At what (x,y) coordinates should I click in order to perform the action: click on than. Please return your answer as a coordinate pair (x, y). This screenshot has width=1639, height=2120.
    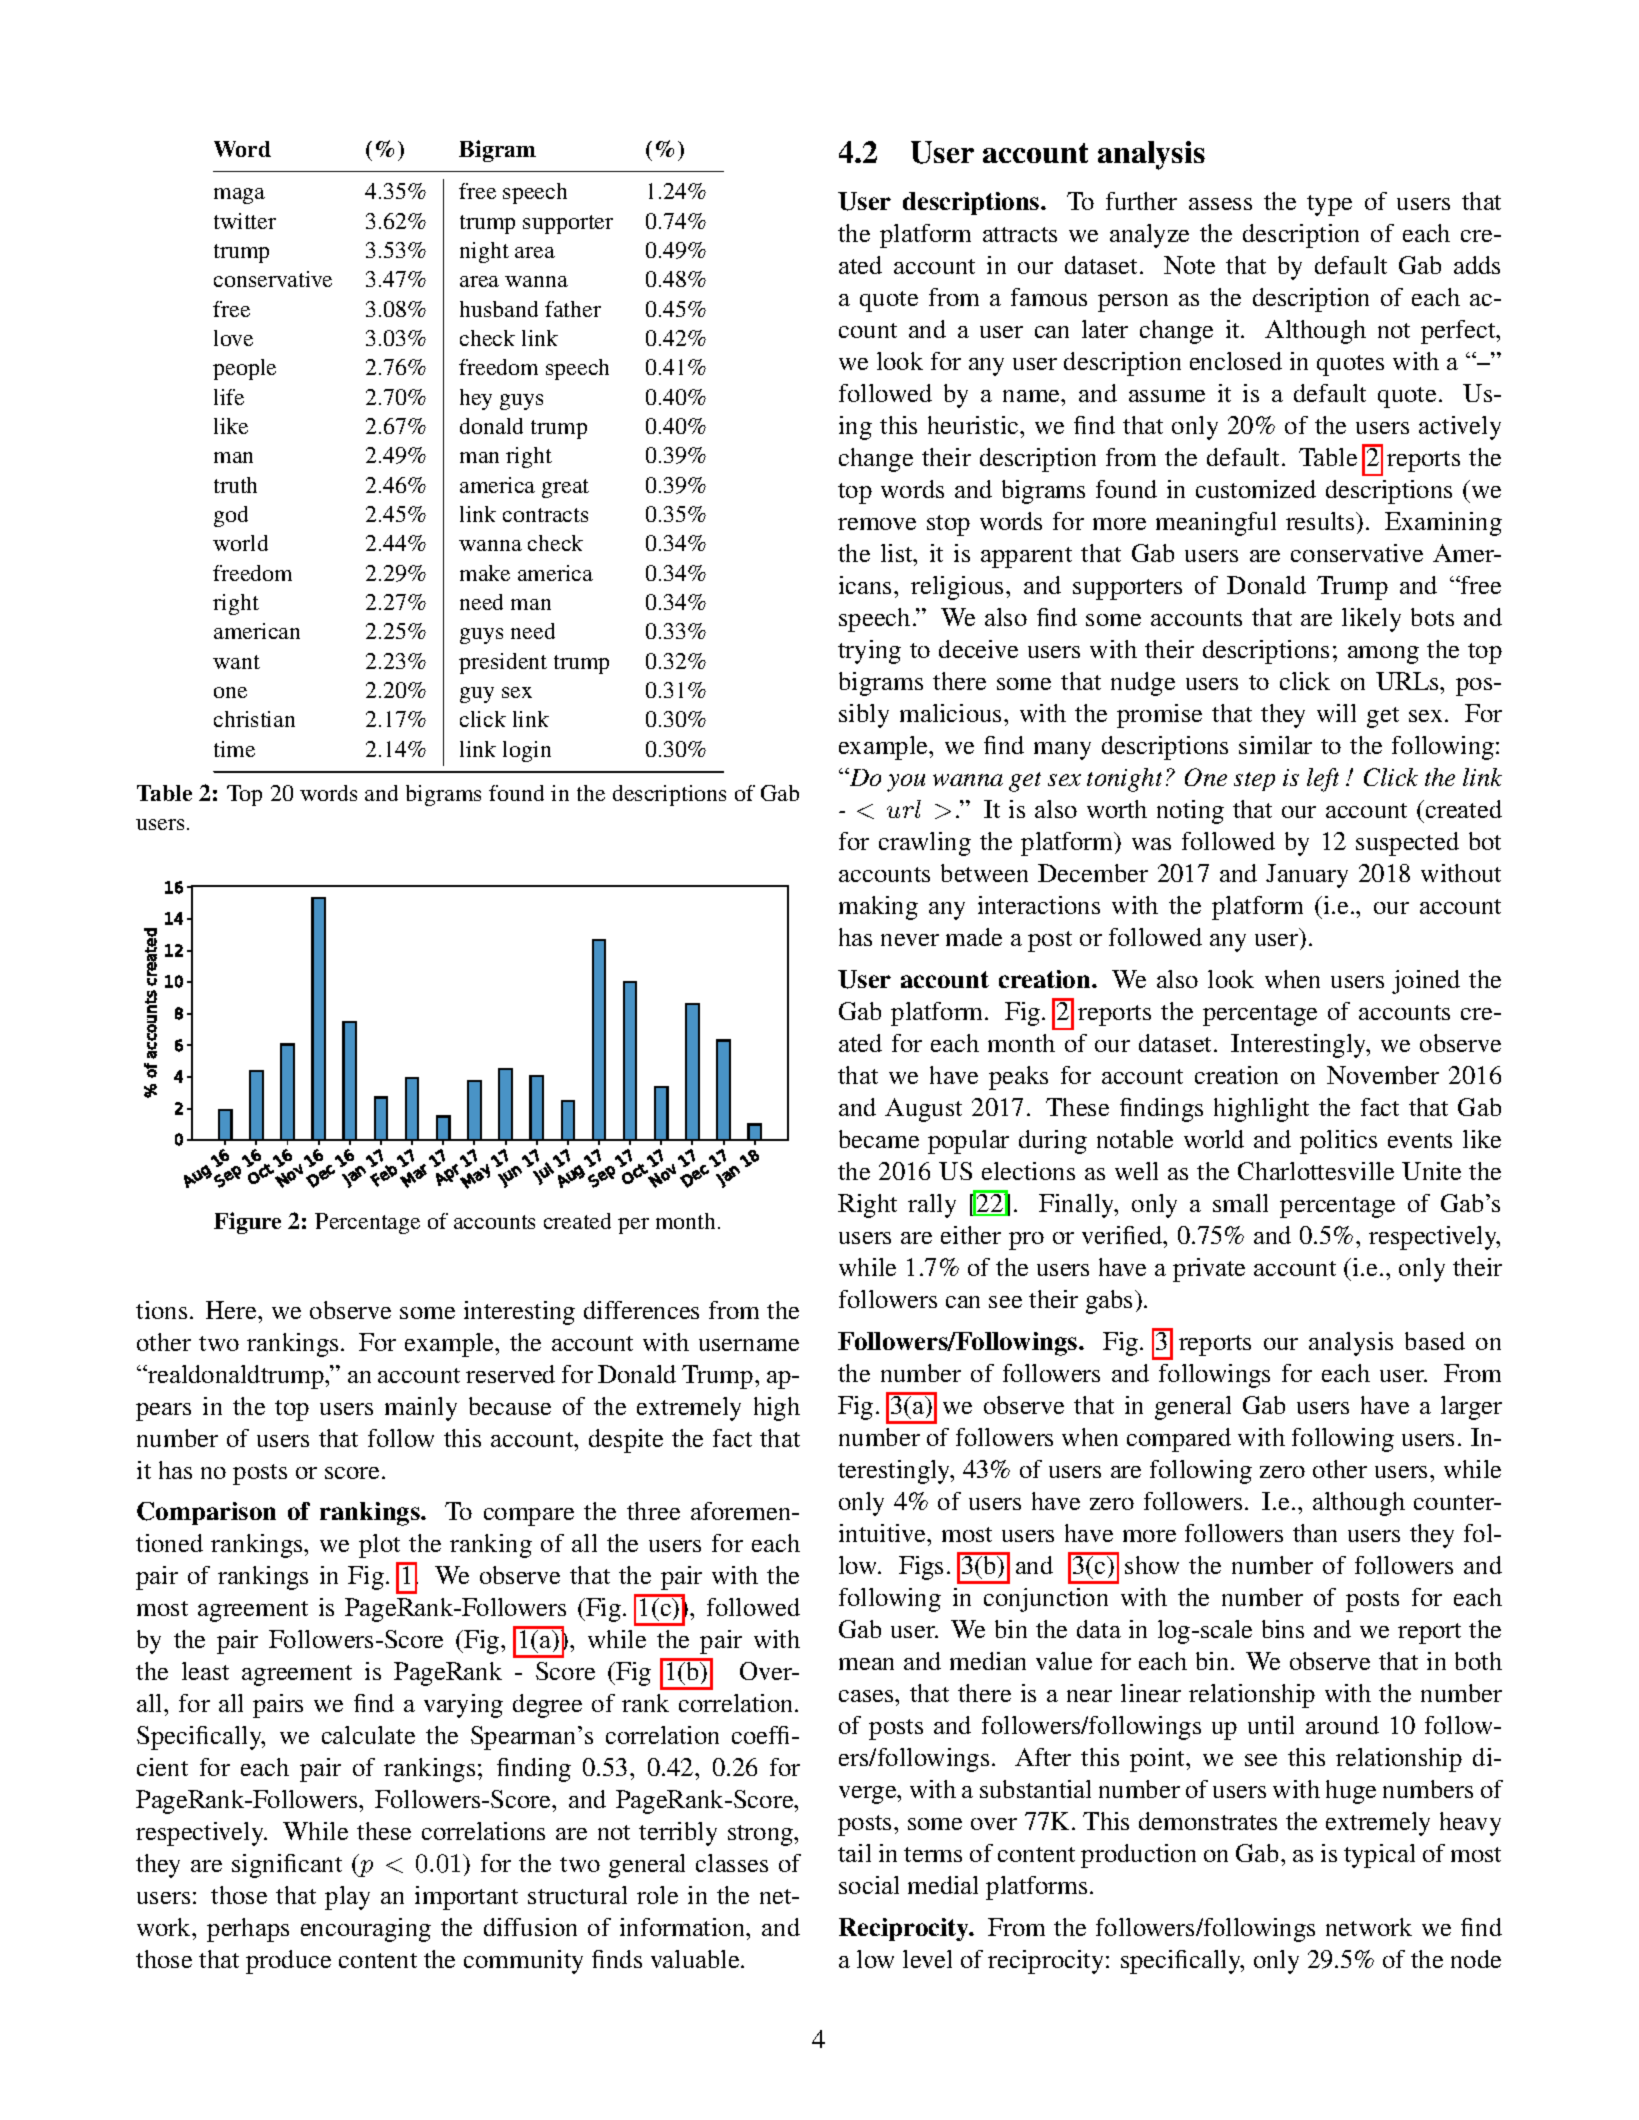
    Looking at the image, I should click on (1315, 1533).
